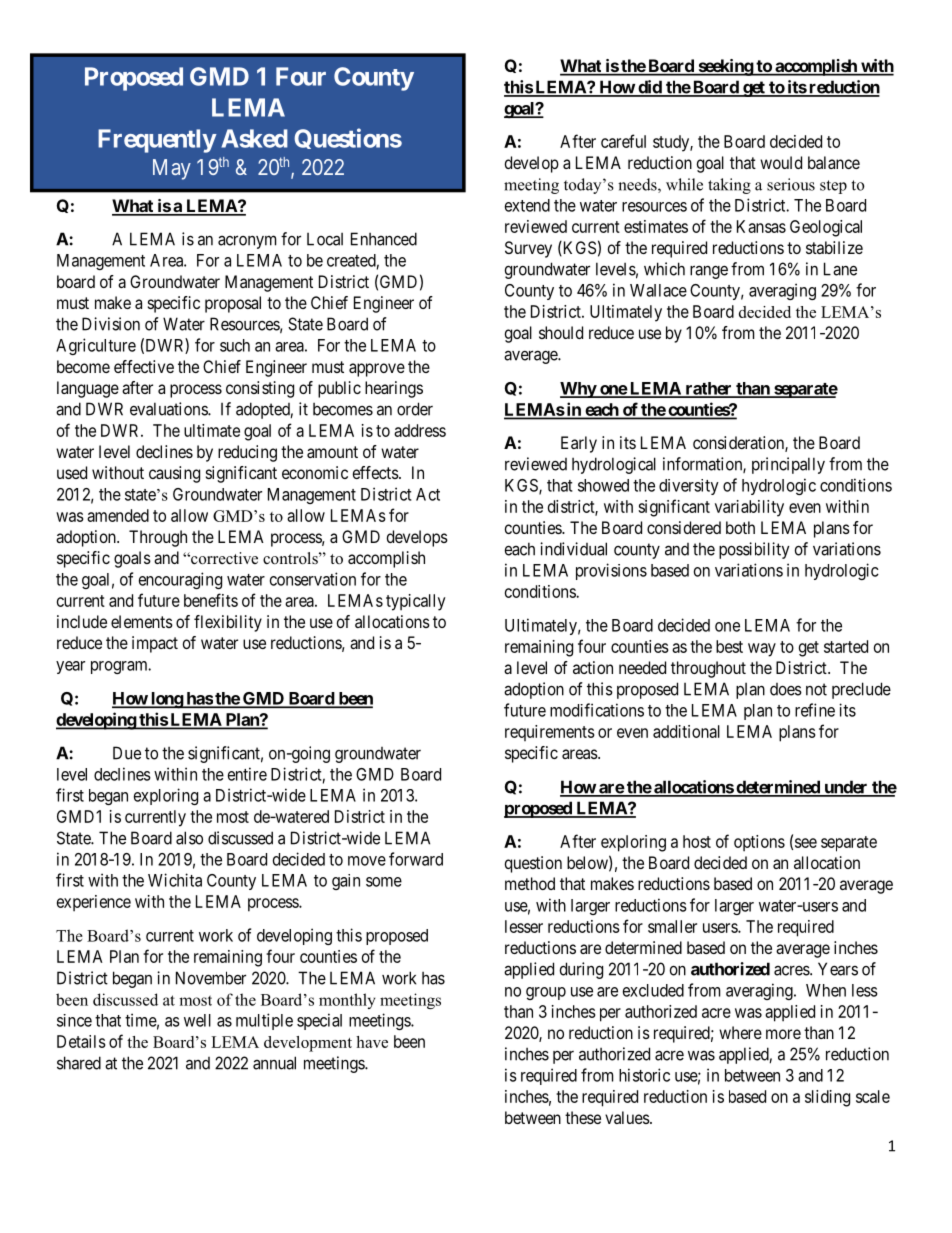  Describe the element at coordinates (416, 602) in the document. I see `typically` at that location.
